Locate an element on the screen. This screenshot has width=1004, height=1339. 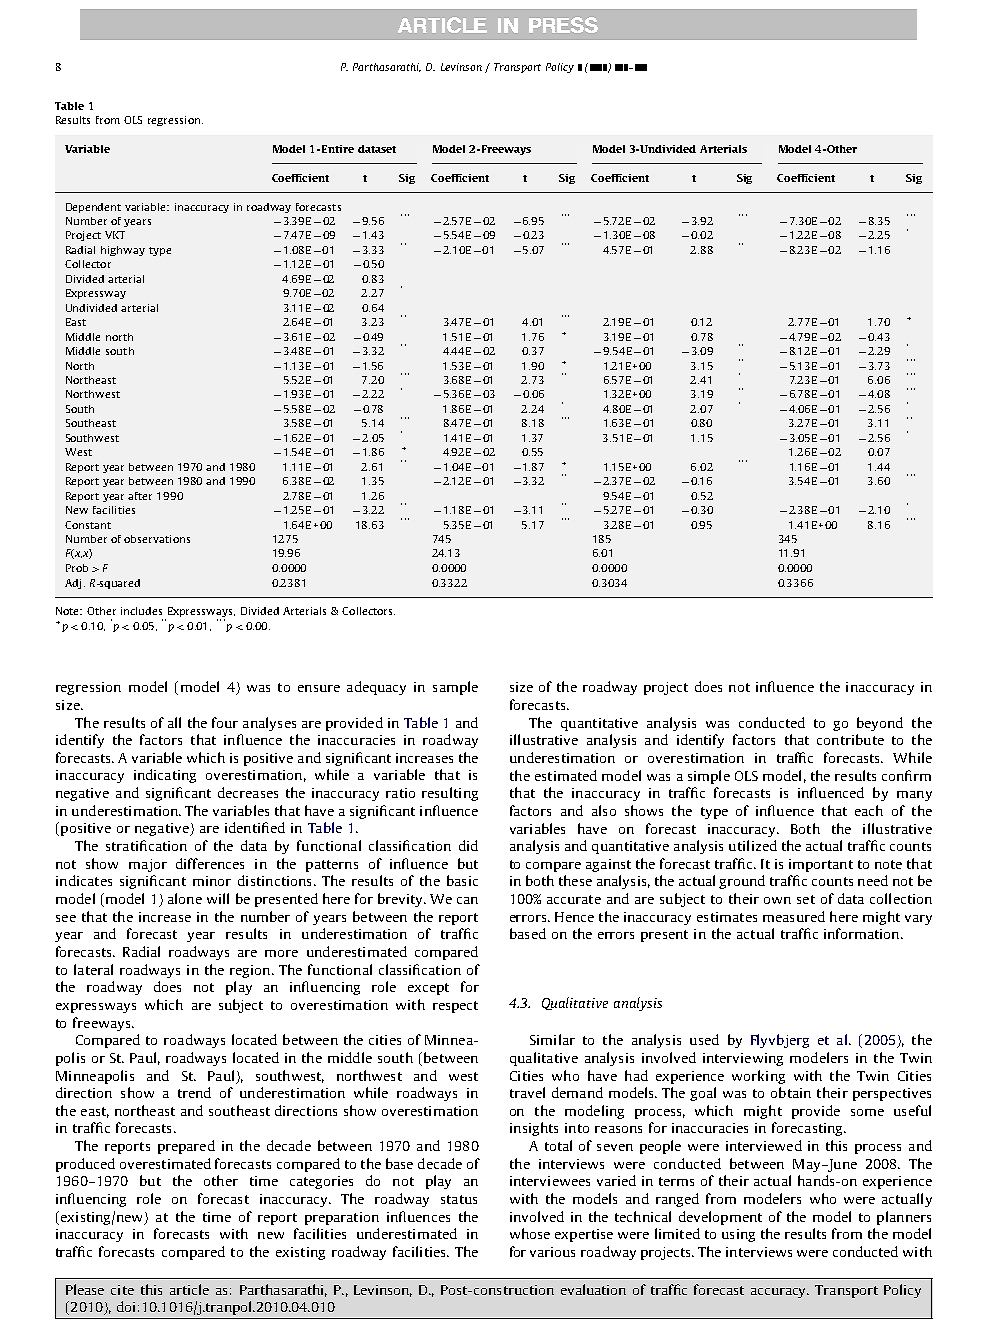
indicating is located at coordinates (165, 776).
